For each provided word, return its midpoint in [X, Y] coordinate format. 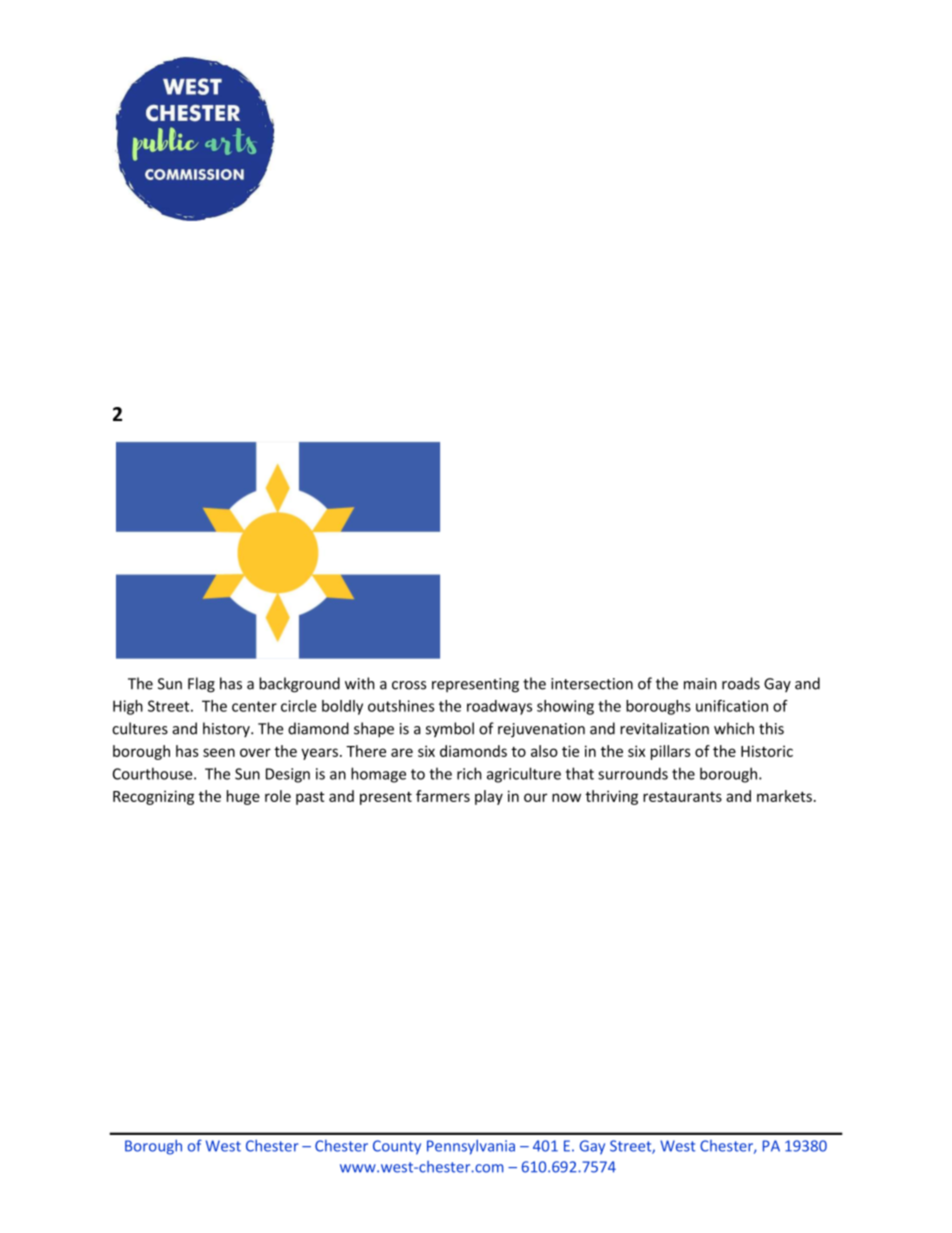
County [397, 1147]
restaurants [682, 797]
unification [732, 706]
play [489, 797]
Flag [201, 685]
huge [243, 797]
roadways [499, 707]
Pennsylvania [471, 1147]
